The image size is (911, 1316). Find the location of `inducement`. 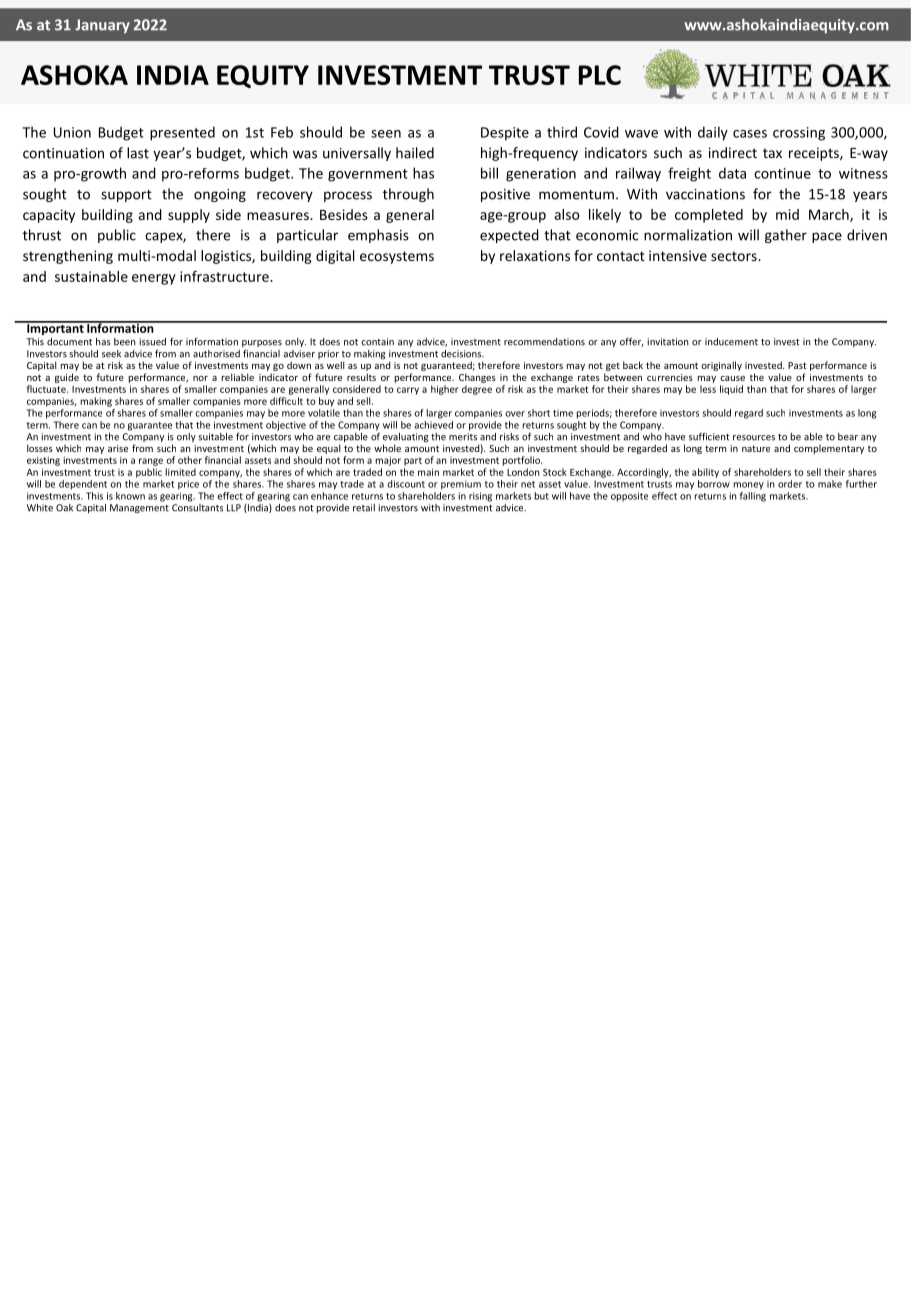

inducement is located at coordinates (731, 342).
